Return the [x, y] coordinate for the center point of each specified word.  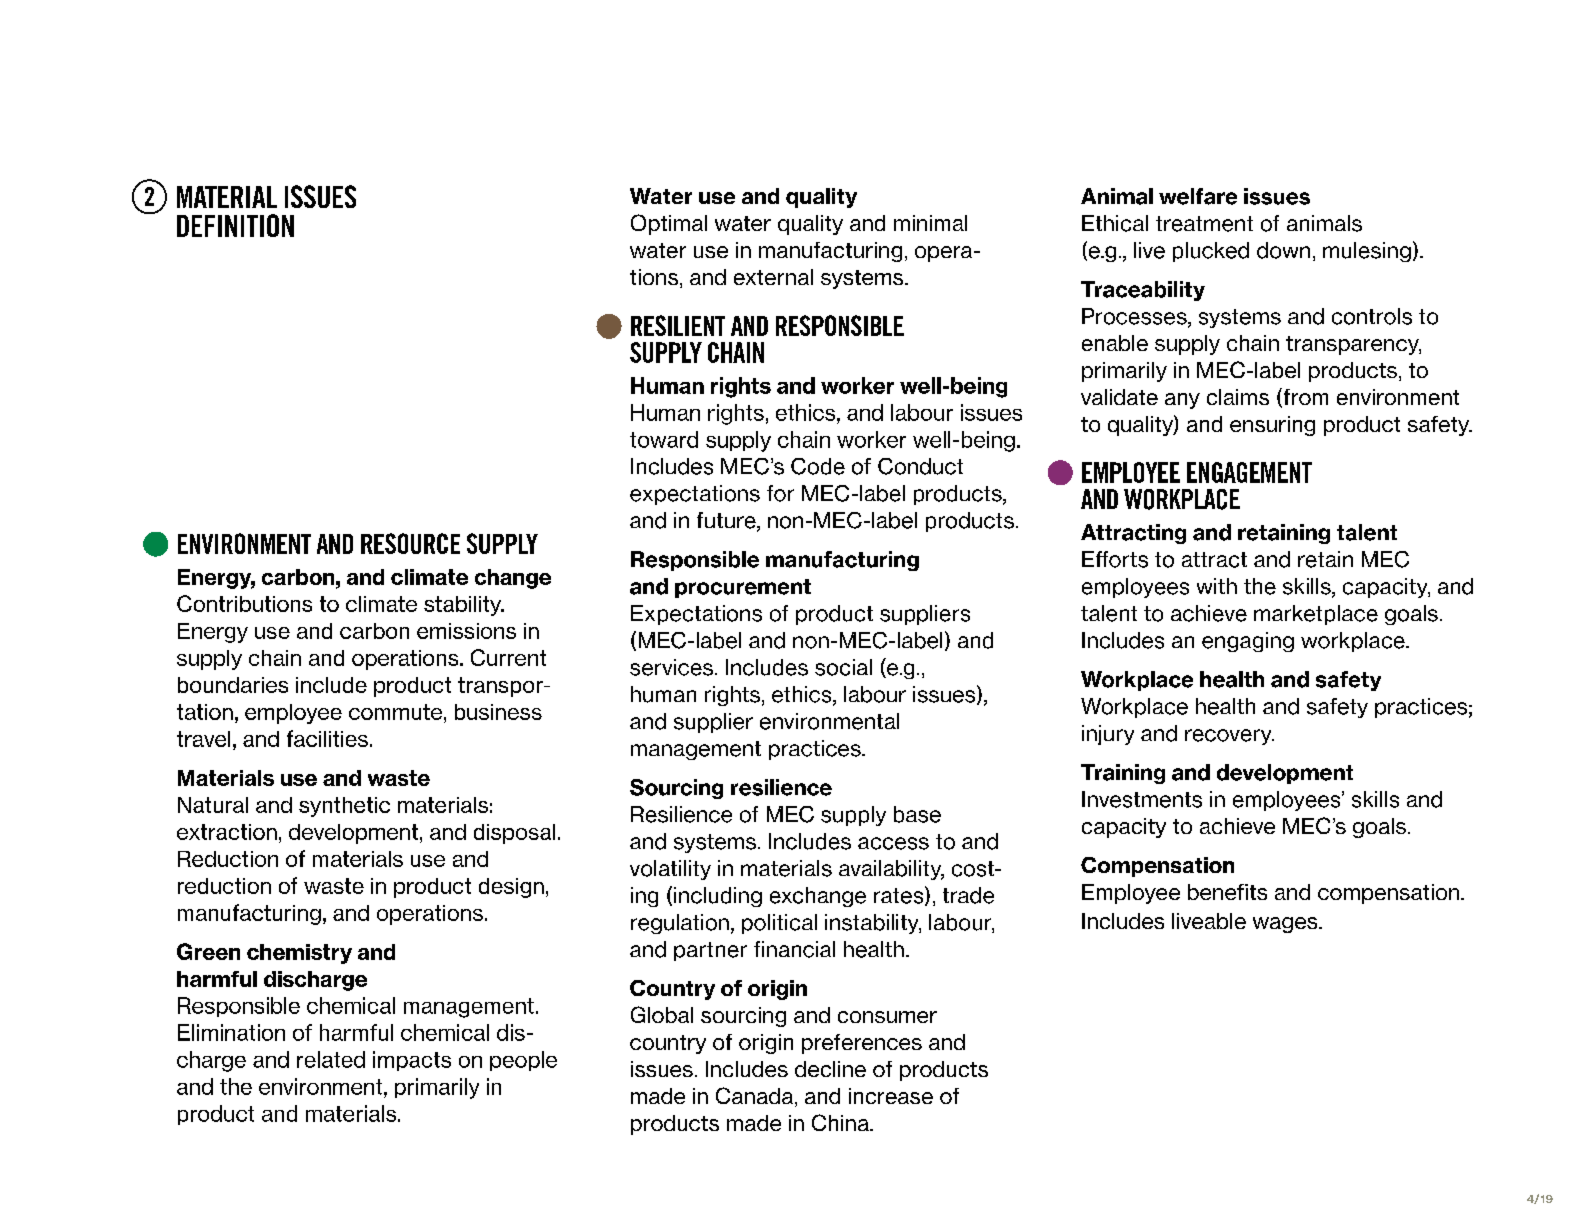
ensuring [1272, 426]
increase [891, 1096]
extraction [227, 832]
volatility [670, 870]
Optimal [669, 224]
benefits [1227, 892]
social [843, 667]
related [331, 1059]
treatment [1204, 224]
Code [818, 466]
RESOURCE [410, 543]
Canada [756, 1097]
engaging [1248, 642]
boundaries [233, 685]
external [773, 277]
